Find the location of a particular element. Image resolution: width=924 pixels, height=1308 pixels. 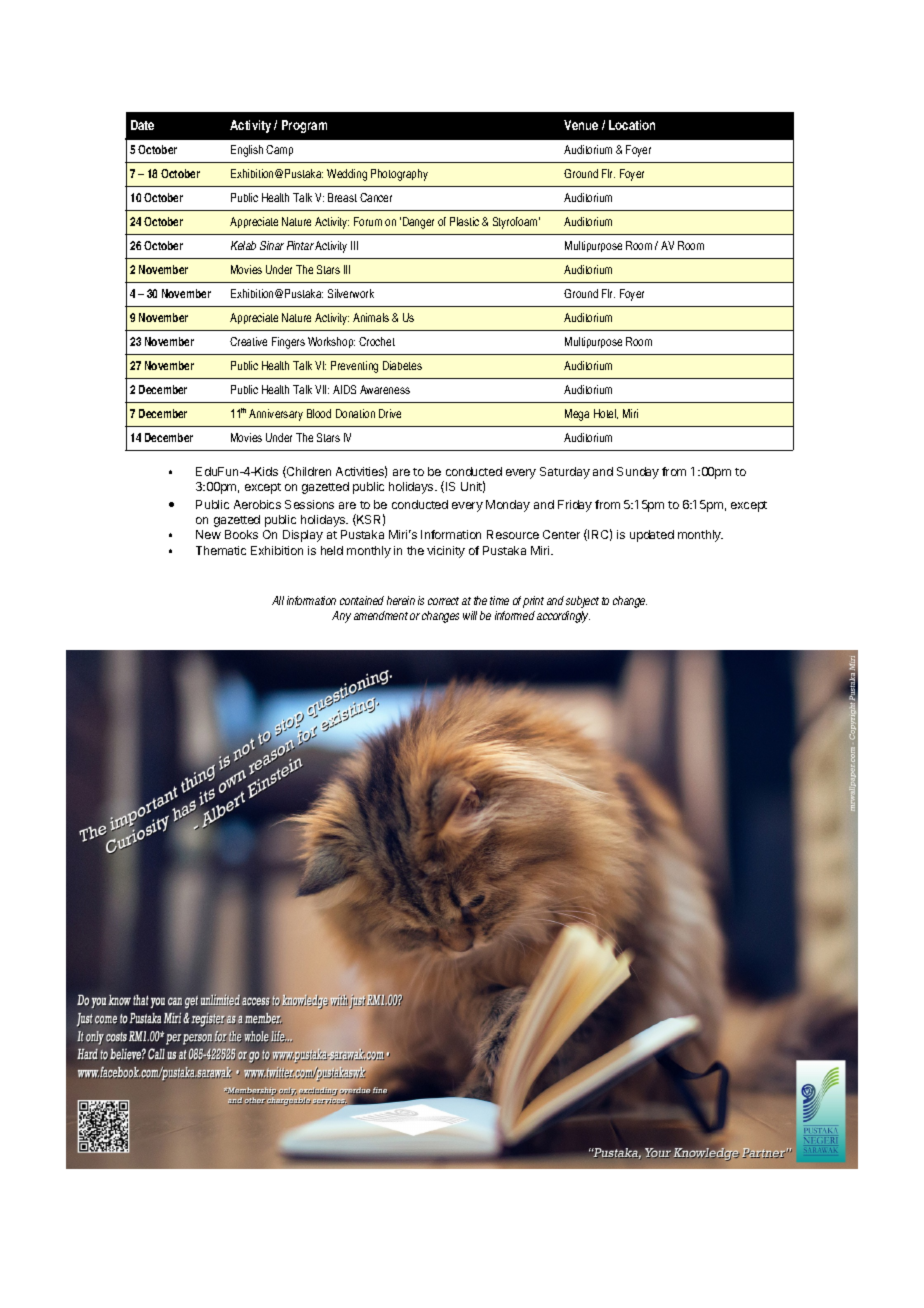

Venue is located at coordinates (581, 125).
